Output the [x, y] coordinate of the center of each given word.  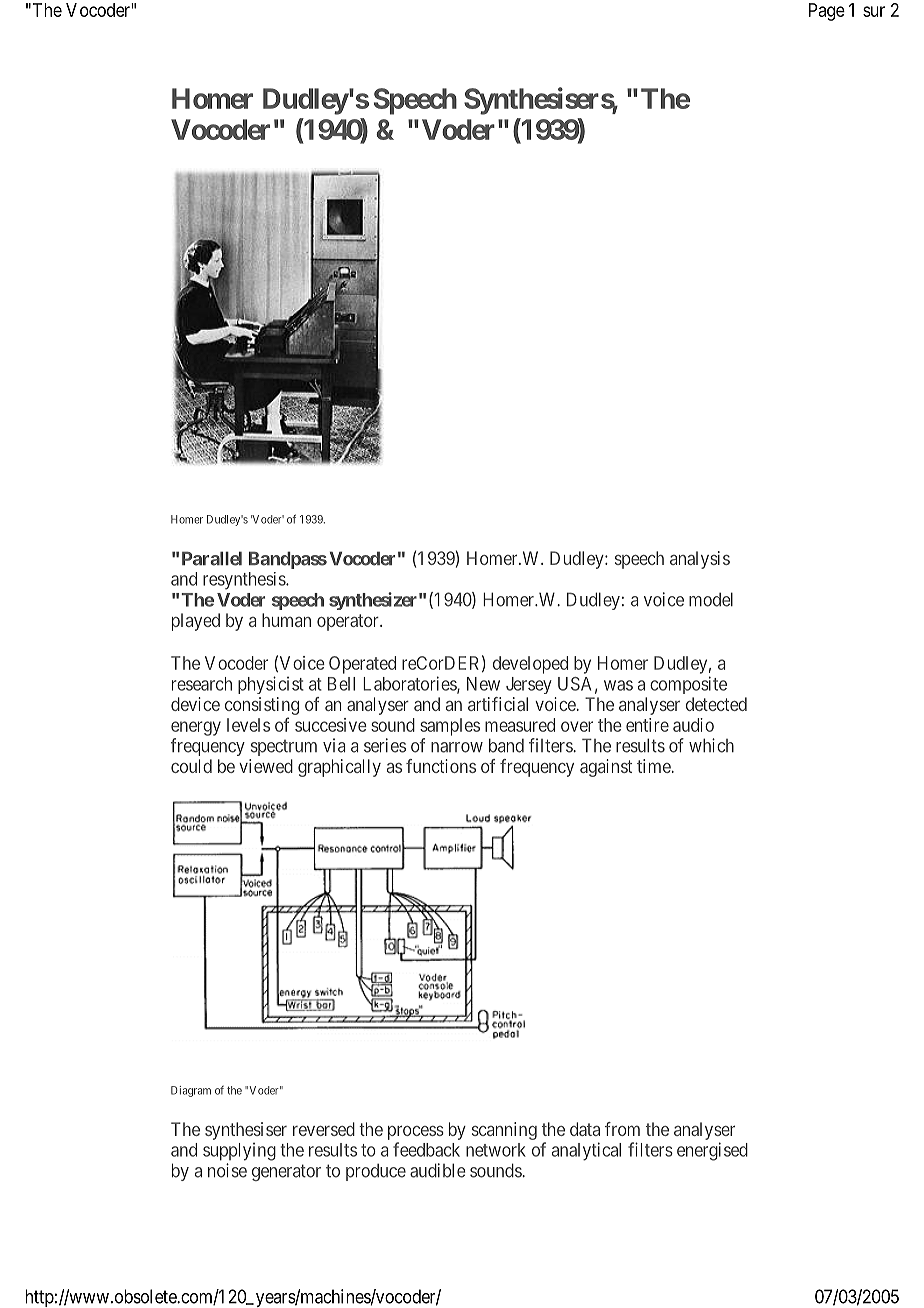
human [286, 620]
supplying [239, 1152]
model [711, 599]
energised [712, 1151]
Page [827, 12]
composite [688, 685]
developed [530, 665]
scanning [504, 1131]
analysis [700, 560]
